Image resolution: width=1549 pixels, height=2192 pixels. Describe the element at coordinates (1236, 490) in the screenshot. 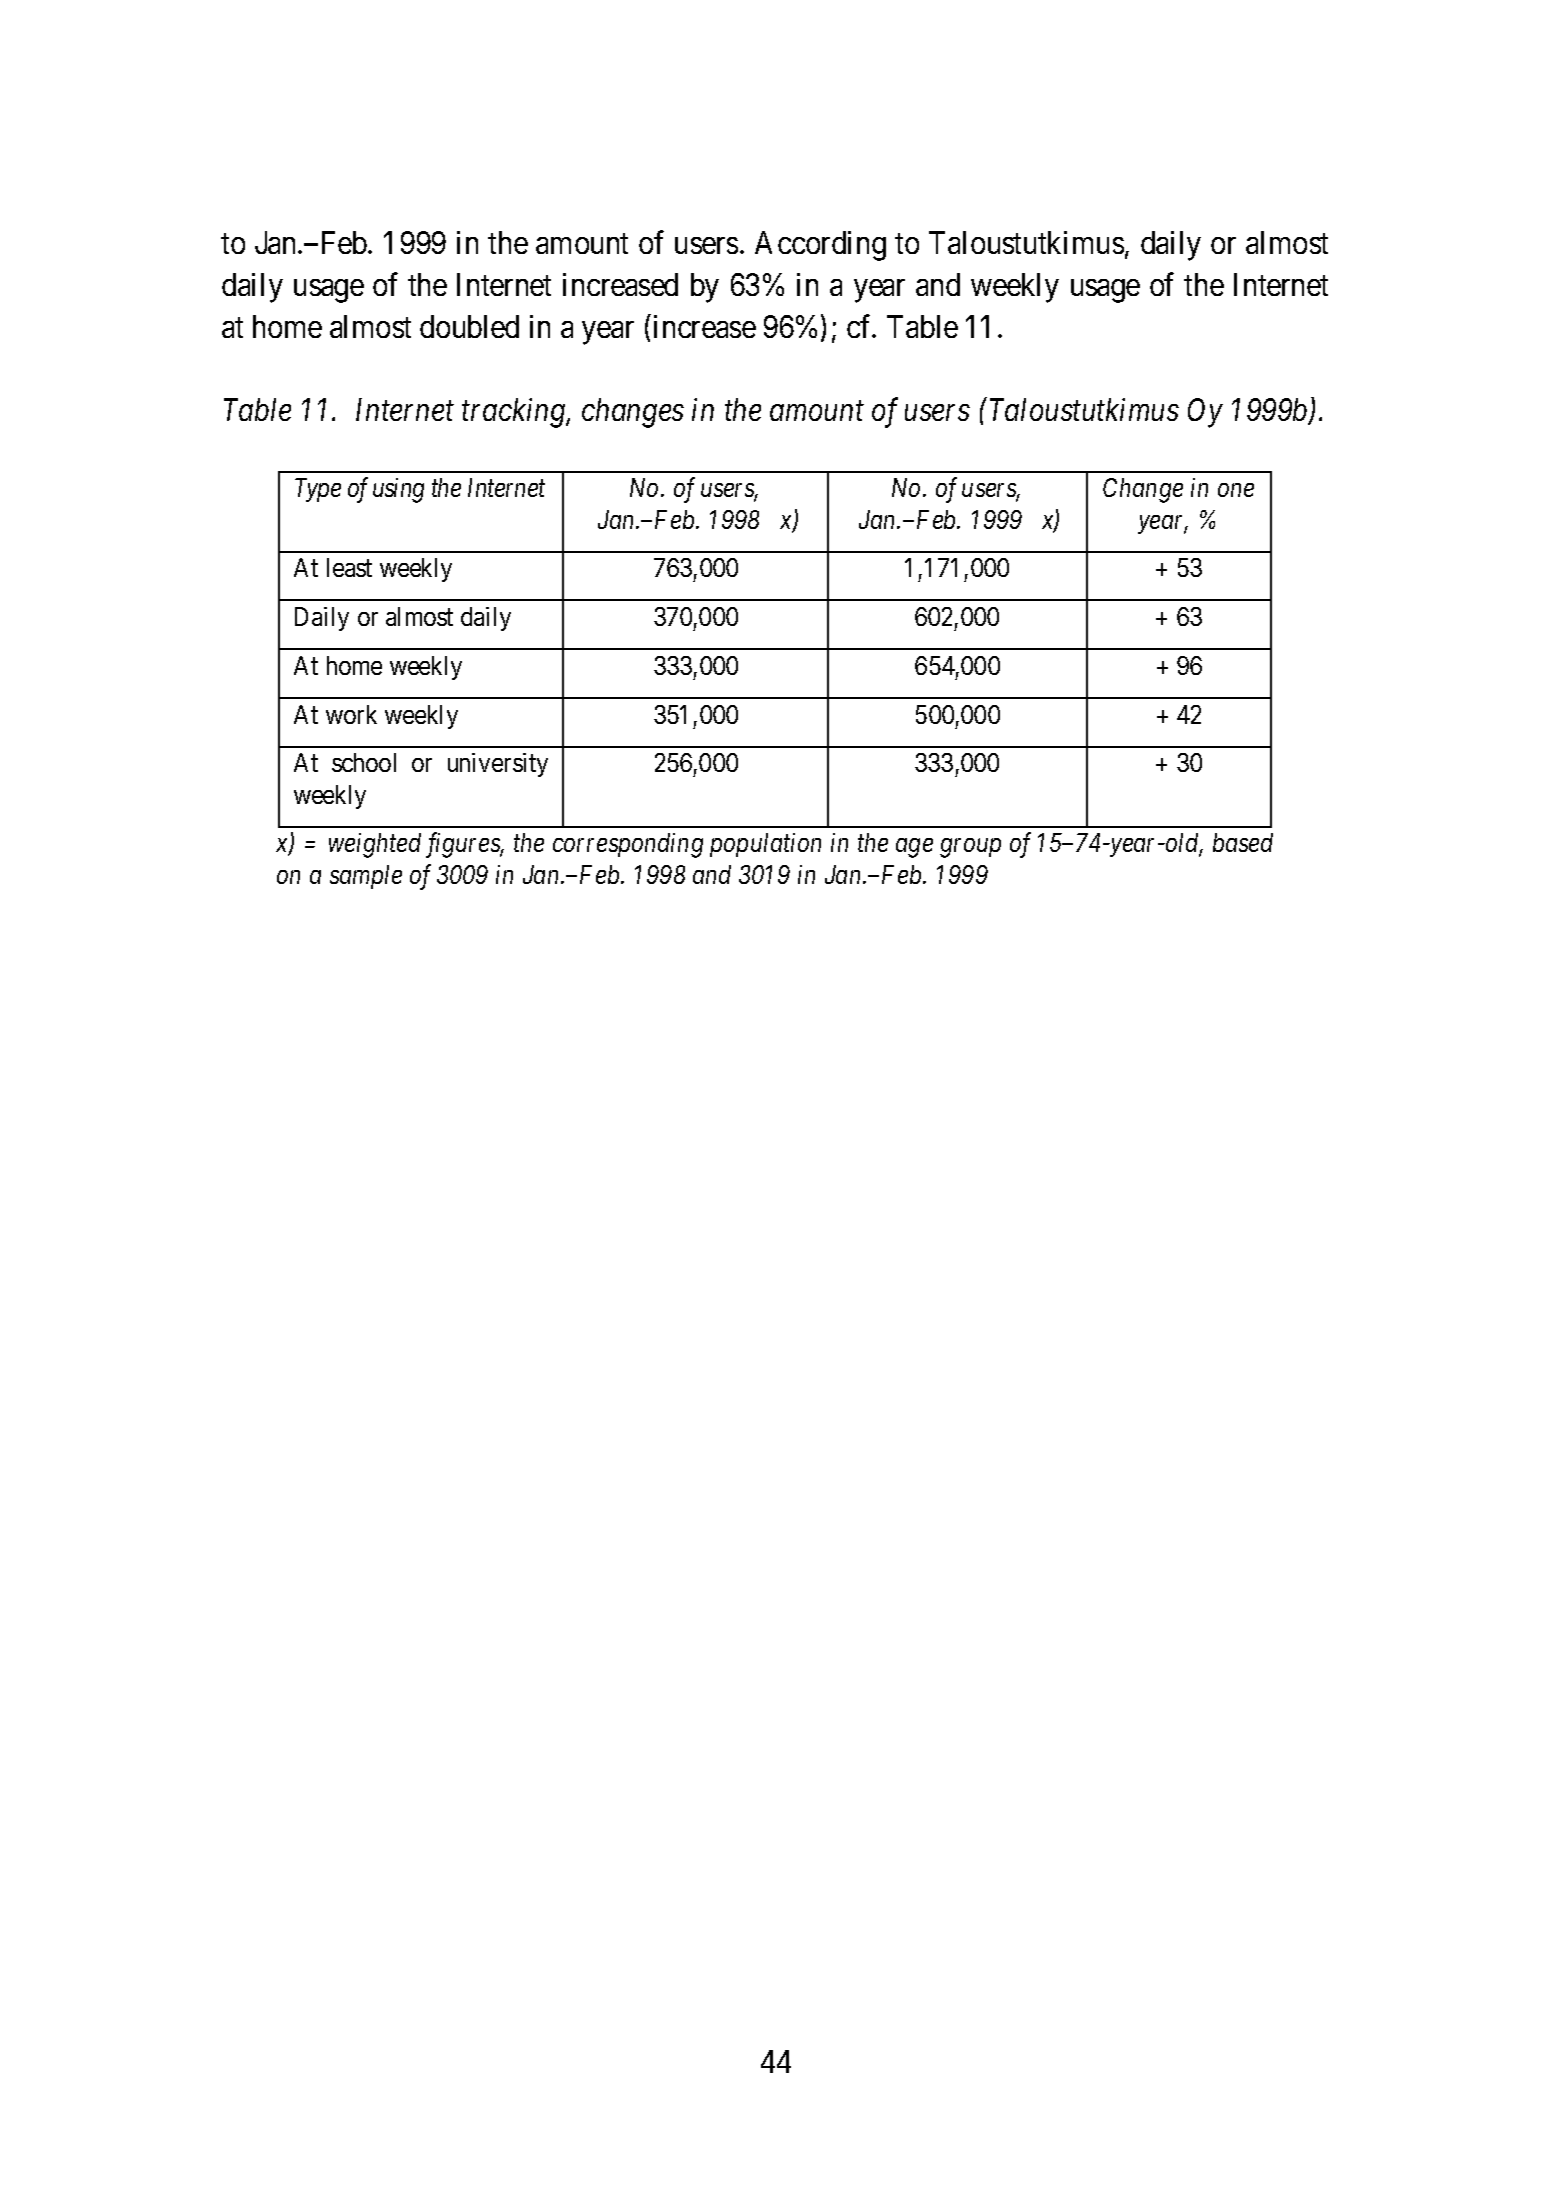

I see `one` at that location.
